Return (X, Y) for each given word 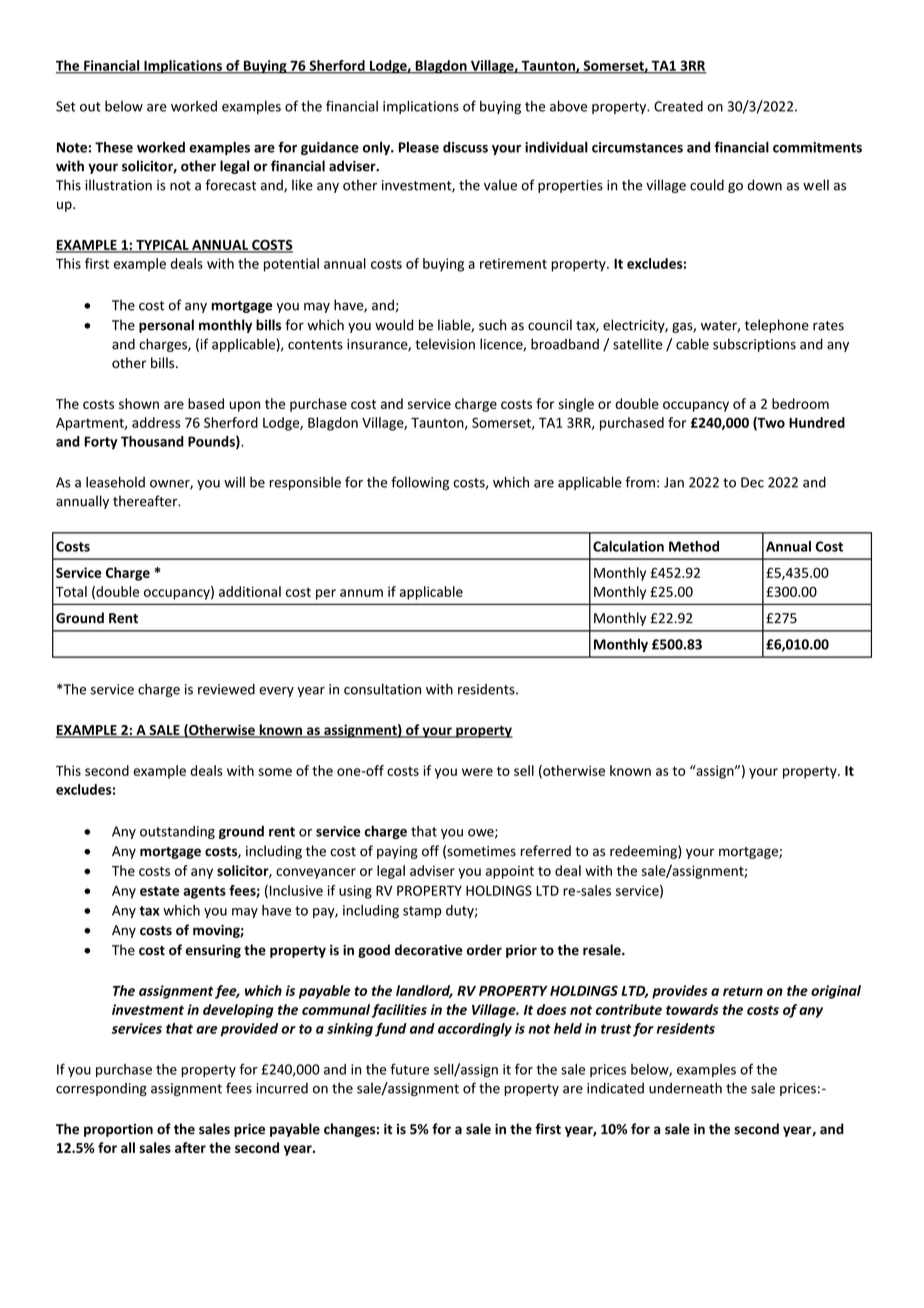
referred (546, 851)
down (764, 185)
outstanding (177, 832)
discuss (465, 147)
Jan (674, 482)
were (477, 772)
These (114, 147)
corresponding (101, 1089)
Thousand (152, 441)
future (409, 1069)
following (420, 483)
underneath (685, 1088)
